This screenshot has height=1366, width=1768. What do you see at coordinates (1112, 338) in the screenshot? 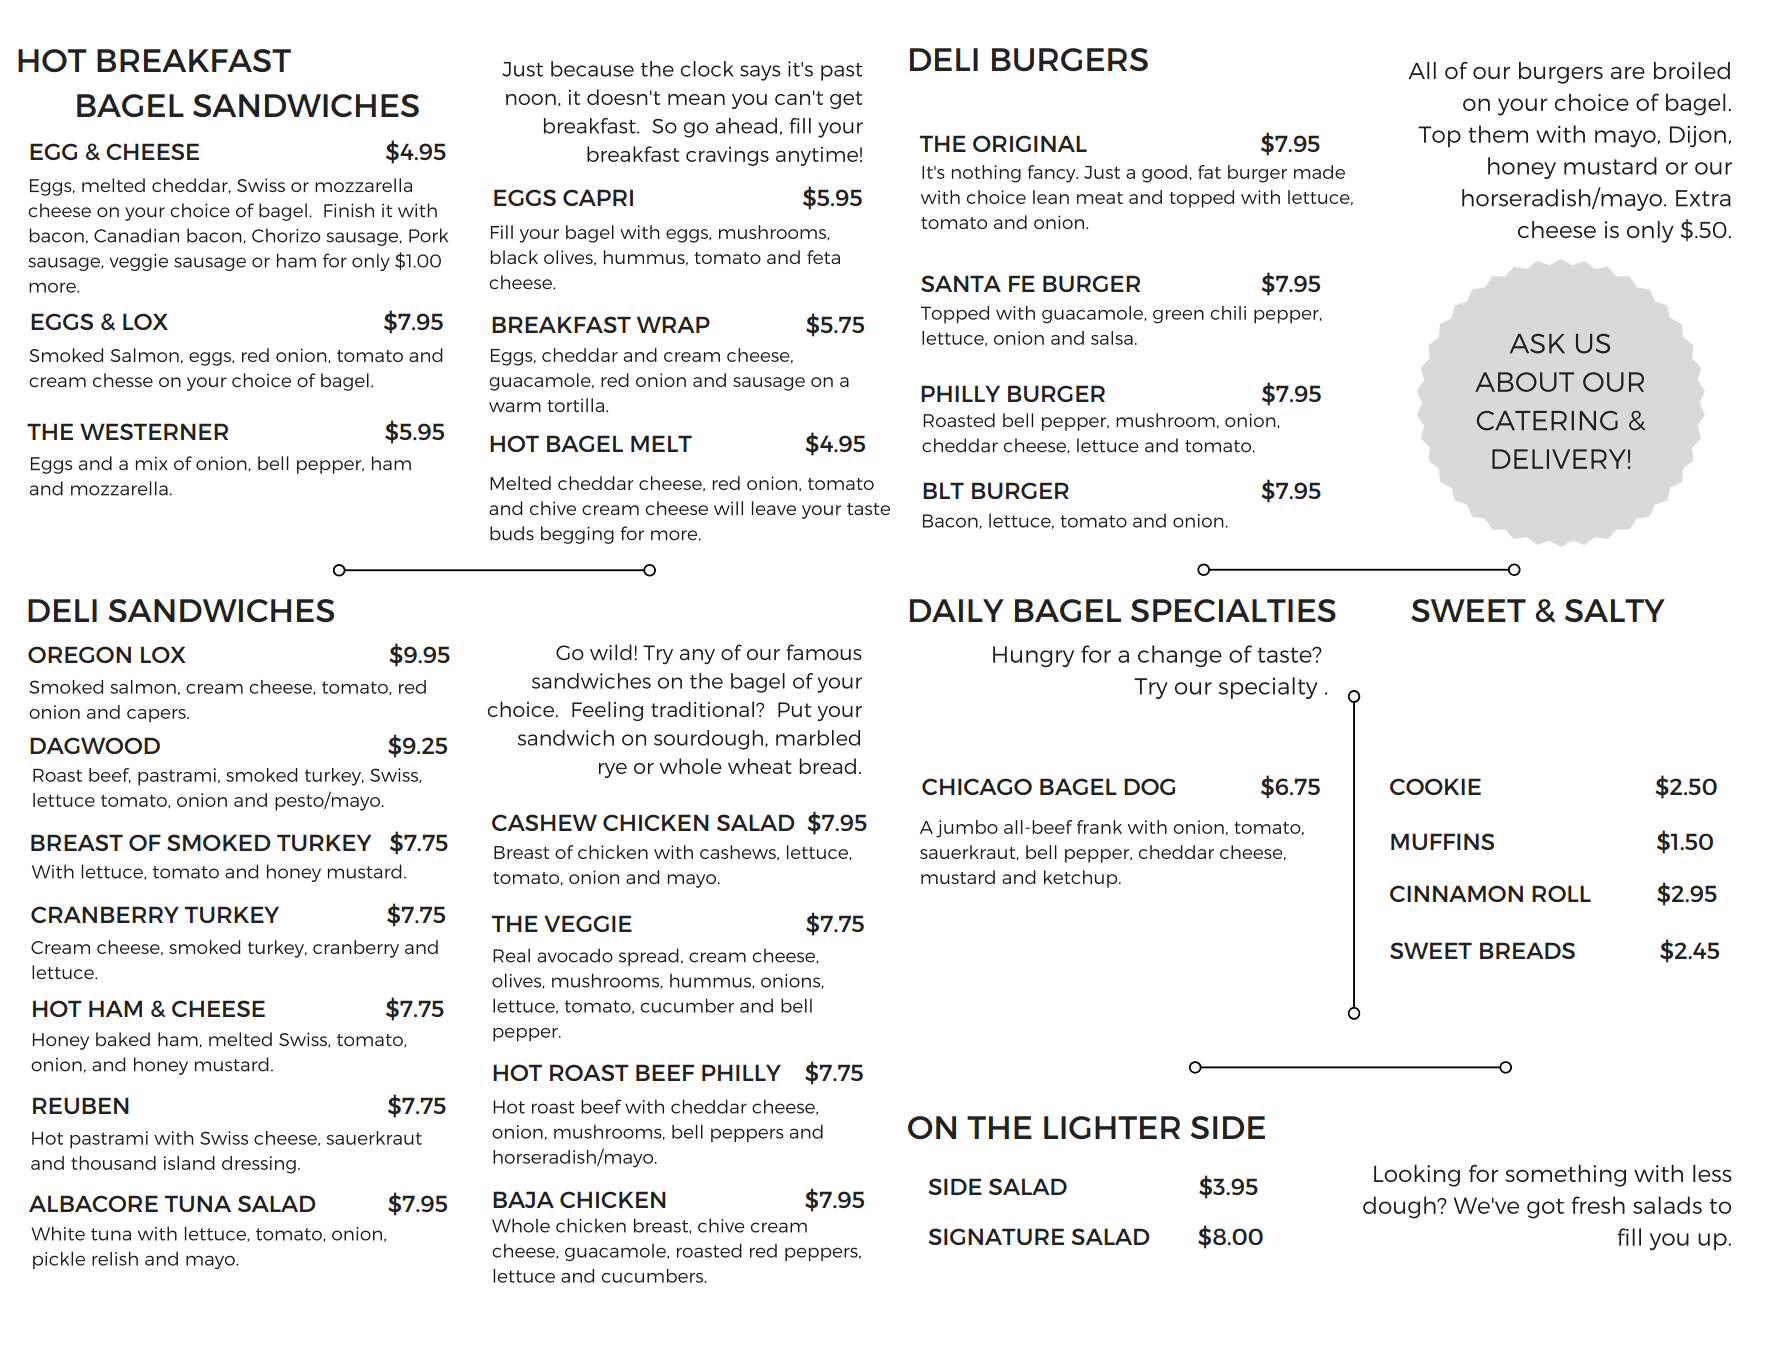
I see `salsa` at bounding box center [1112, 338].
